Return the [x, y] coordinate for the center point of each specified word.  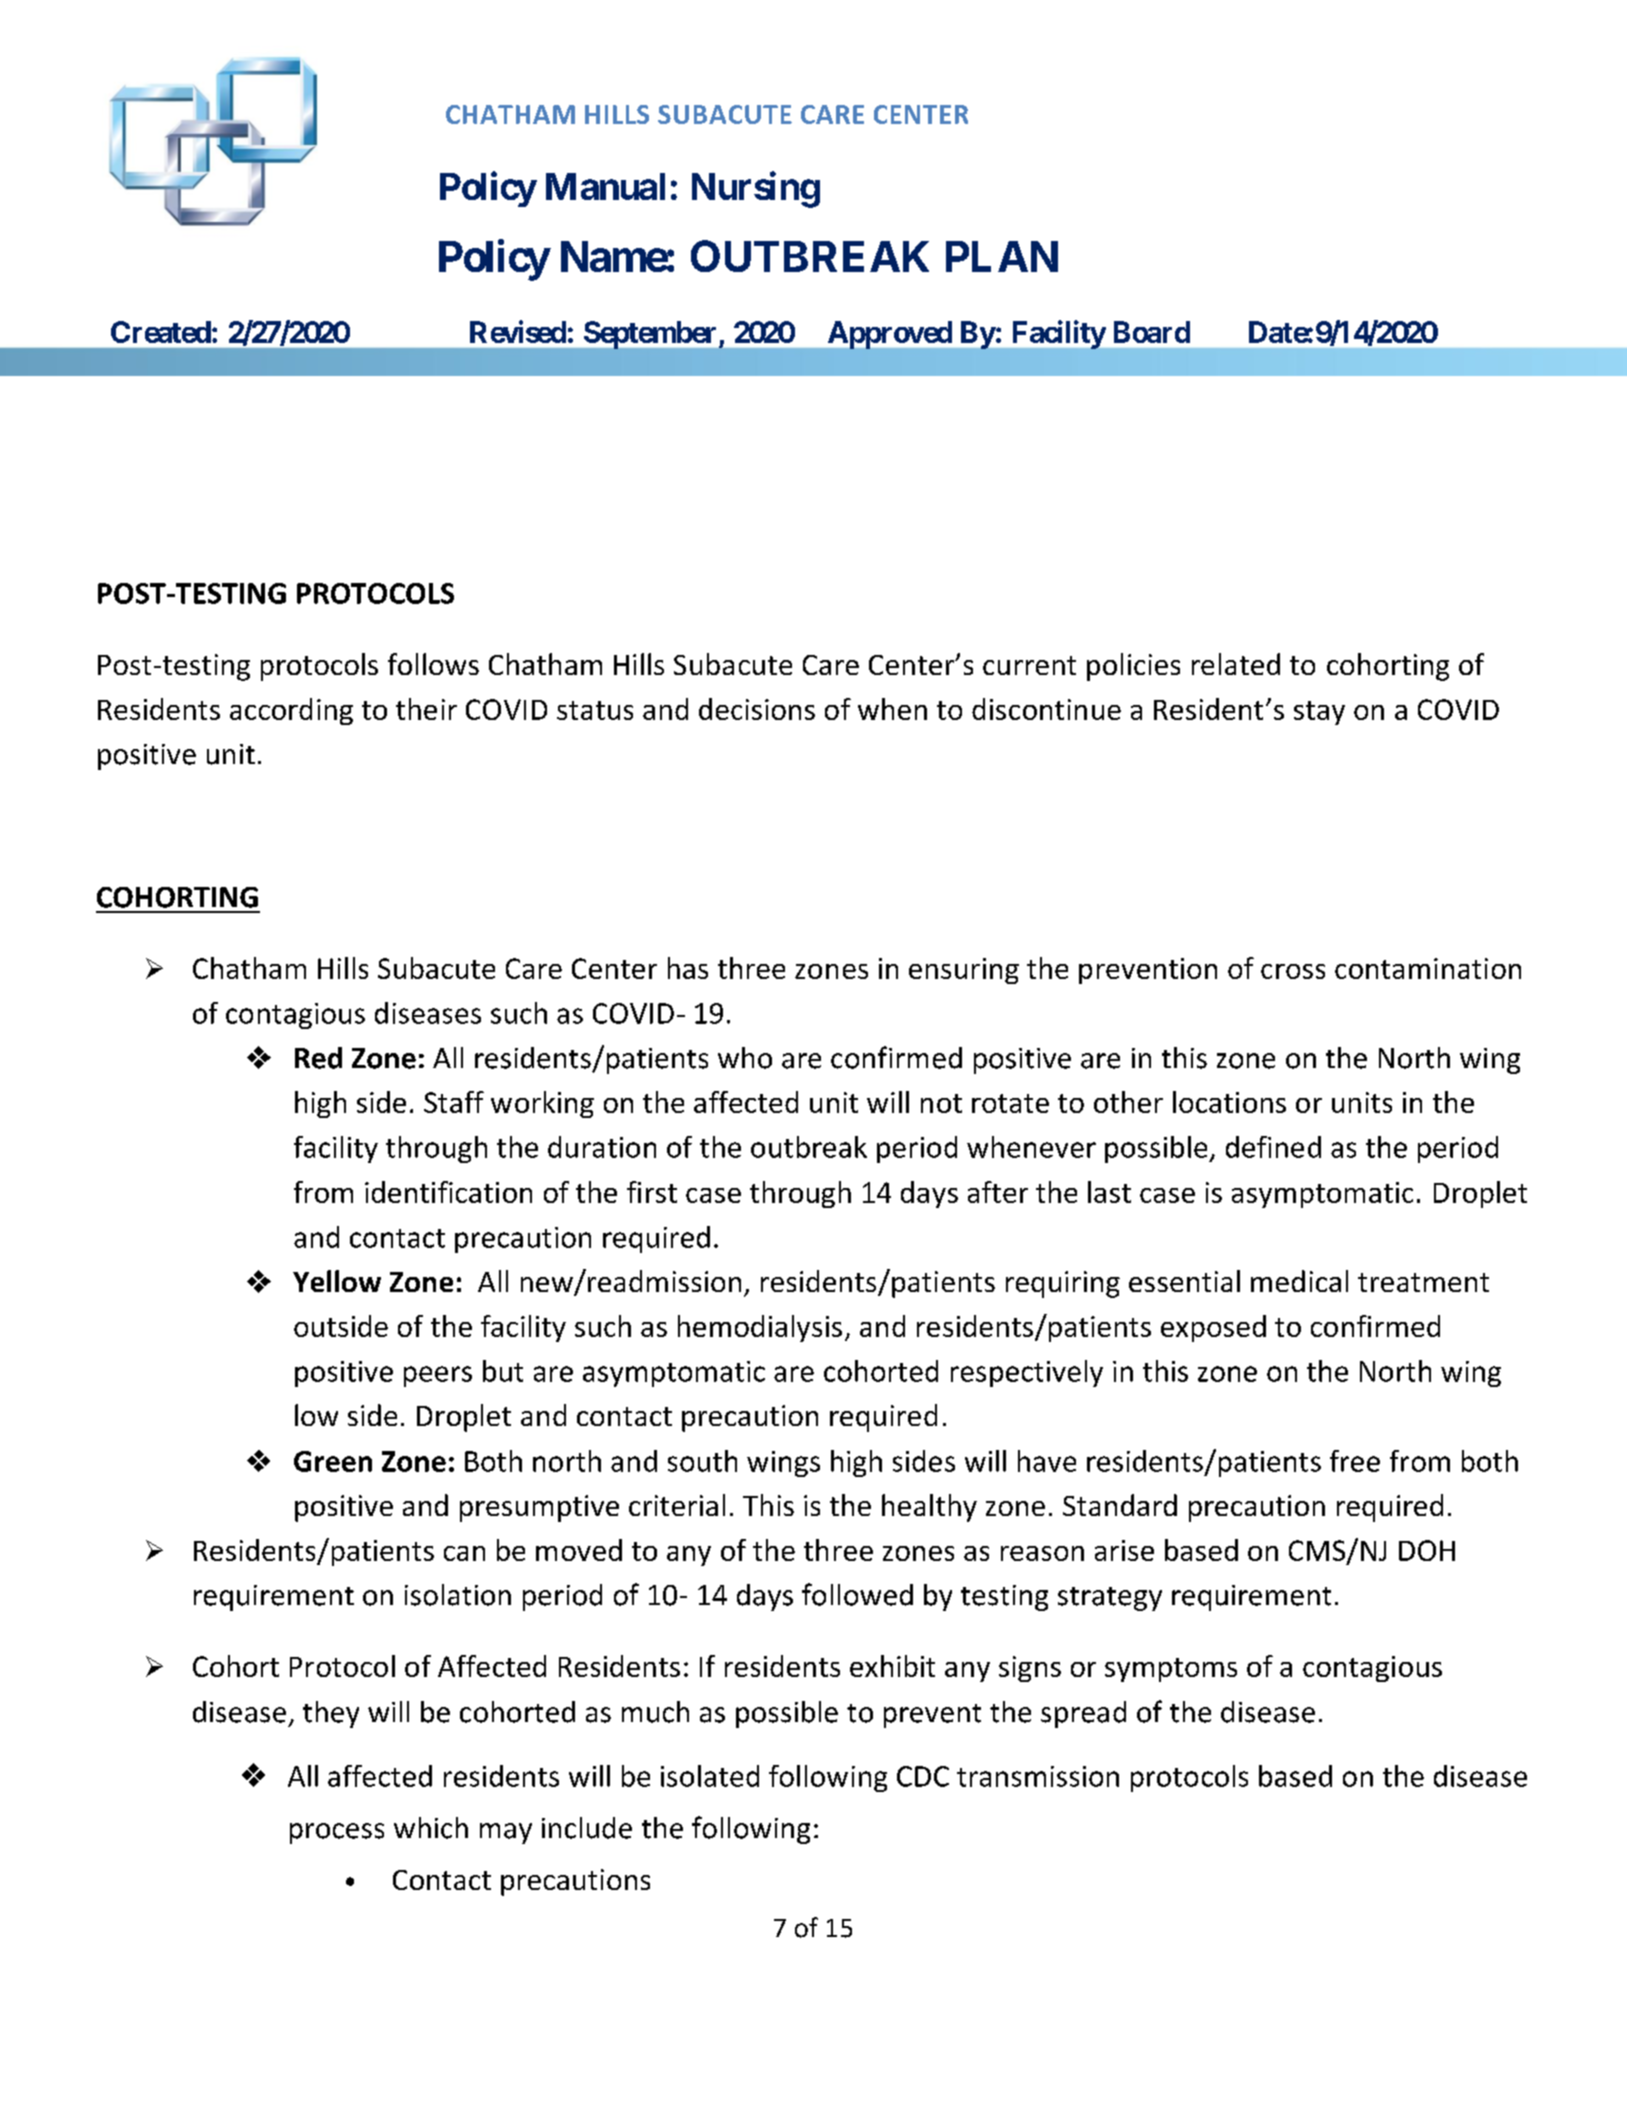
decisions [757, 709]
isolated [710, 1776]
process [337, 1833]
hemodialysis [760, 1328]
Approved [890, 335]
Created [161, 332]
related [1236, 664]
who [745, 1058]
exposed [1213, 1328]
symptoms [1171, 1670]
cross [1293, 971]
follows [433, 664]
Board [1152, 332]
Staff [454, 1102]
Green [333, 1461]
